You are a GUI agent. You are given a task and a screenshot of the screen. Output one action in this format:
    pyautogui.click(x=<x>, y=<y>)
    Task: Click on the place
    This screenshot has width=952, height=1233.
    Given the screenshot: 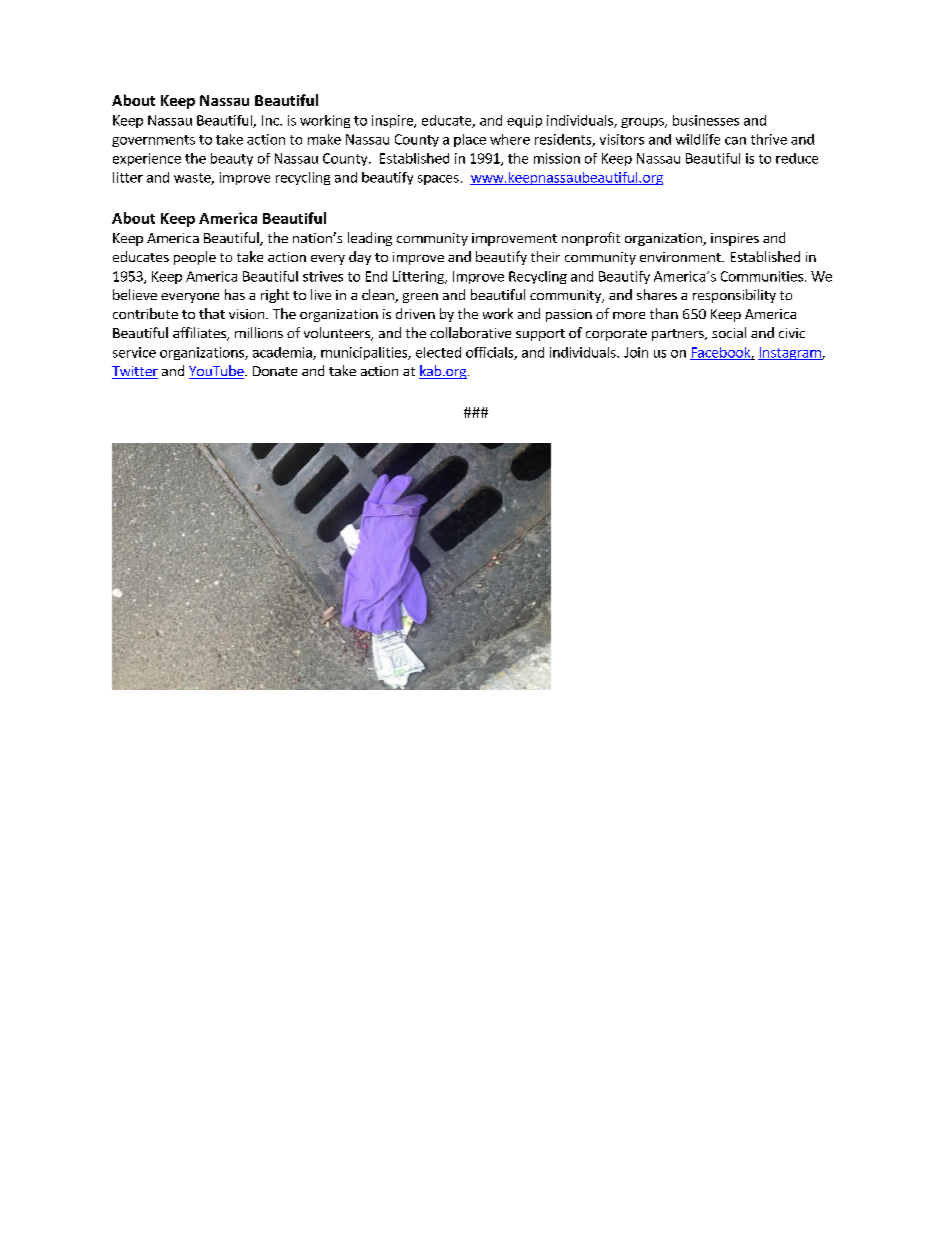 What is the action you would take?
    pyautogui.click(x=470, y=140)
